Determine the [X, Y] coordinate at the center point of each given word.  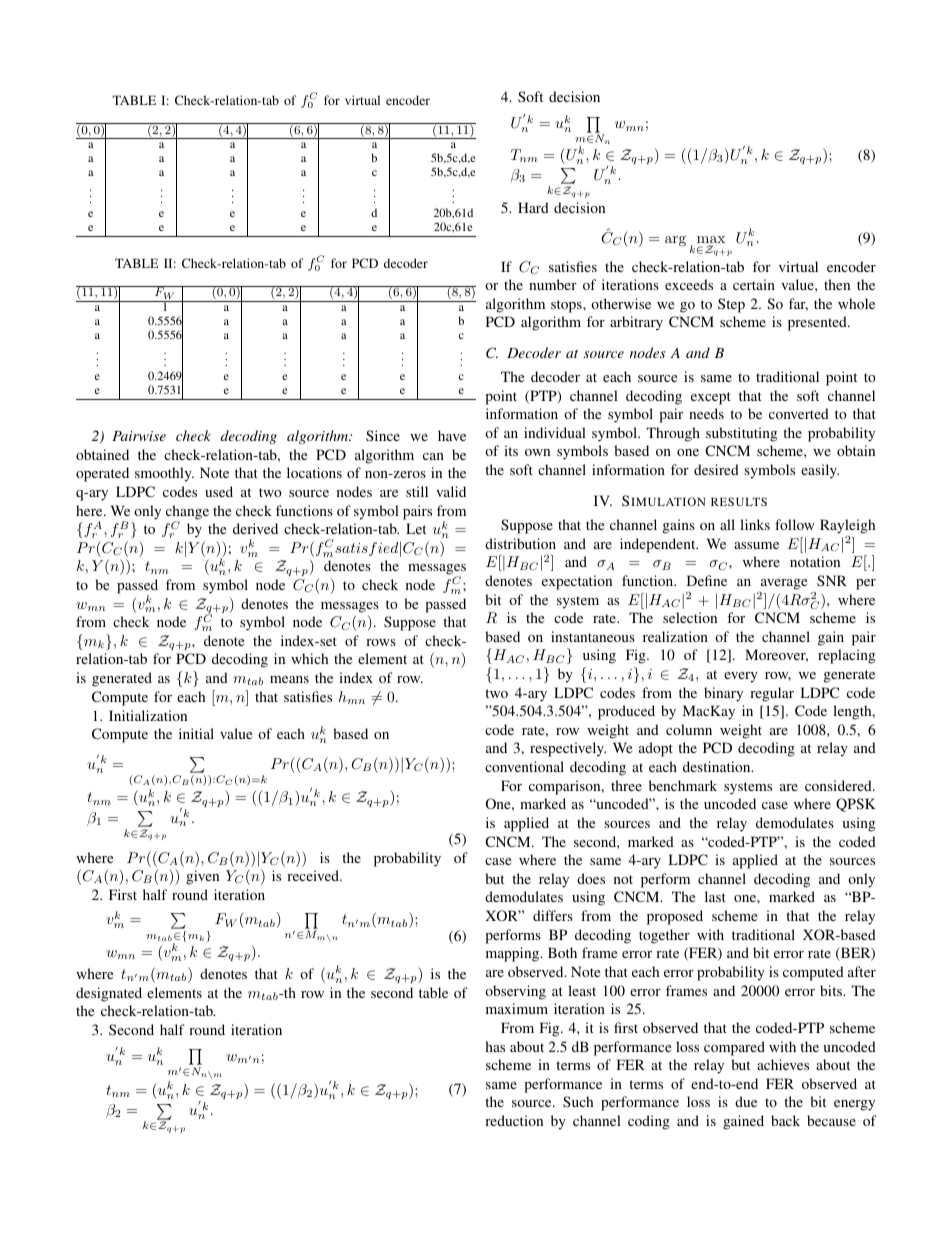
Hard [533, 207]
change [187, 513]
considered [839, 785]
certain [754, 284]
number [553, 284]
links [755, 524]
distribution [520, 543]
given [202, 877]
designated [109, 994]
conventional [524, 766]
